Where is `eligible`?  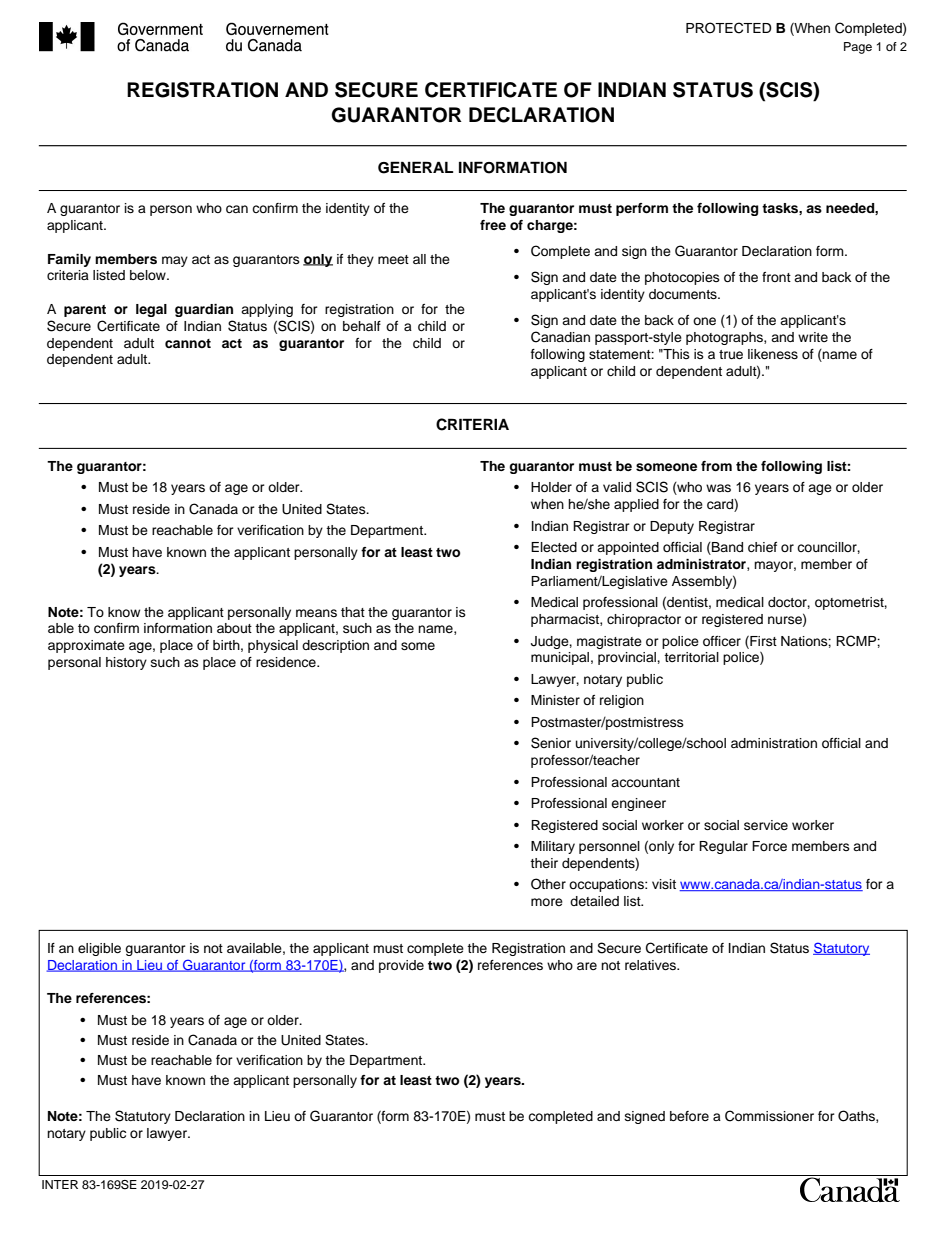
eligible is located at coordinates (99, 949).
